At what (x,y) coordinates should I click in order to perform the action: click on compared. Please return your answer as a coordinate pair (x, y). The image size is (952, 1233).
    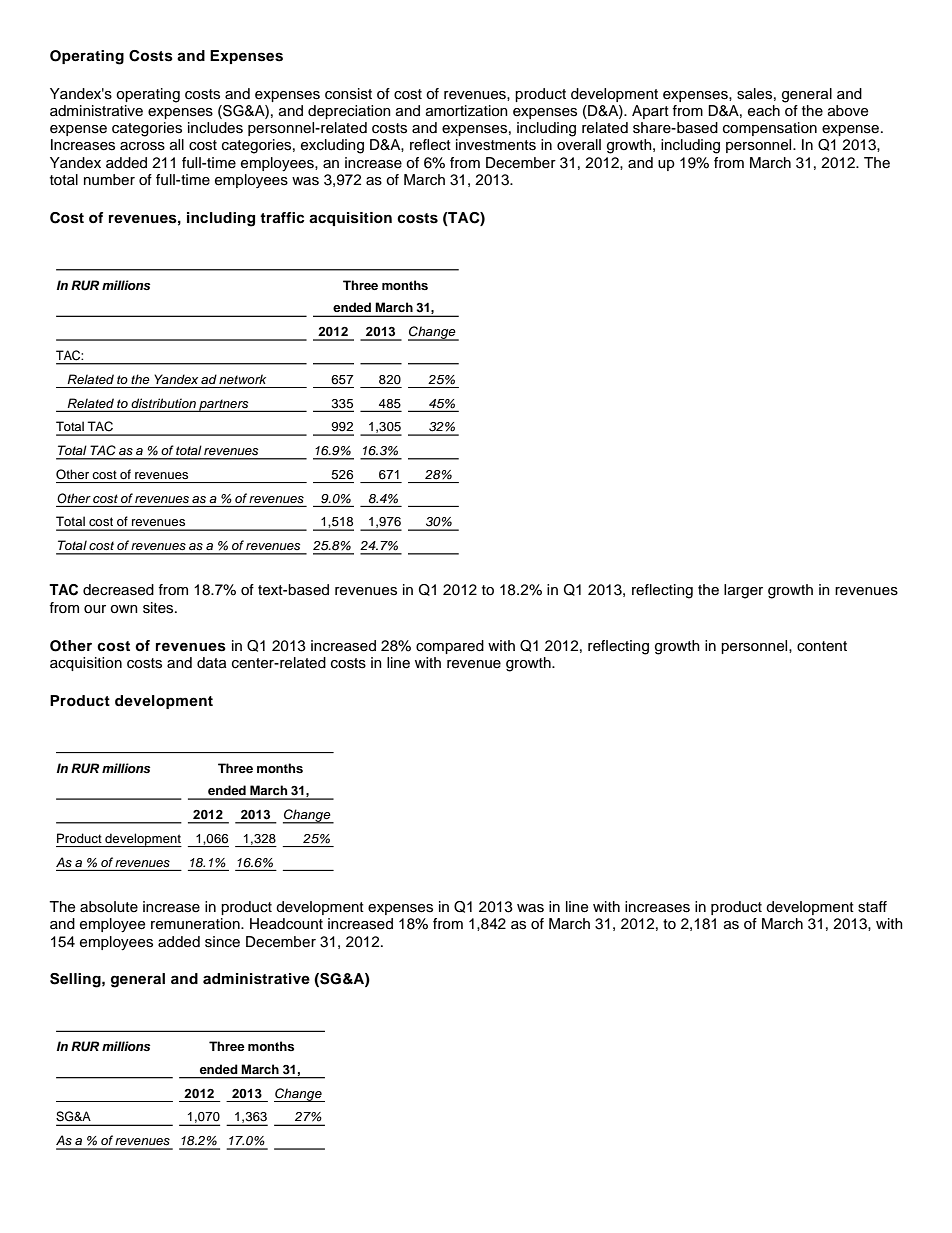
    Looking at the image, I should click on (450, 647).
